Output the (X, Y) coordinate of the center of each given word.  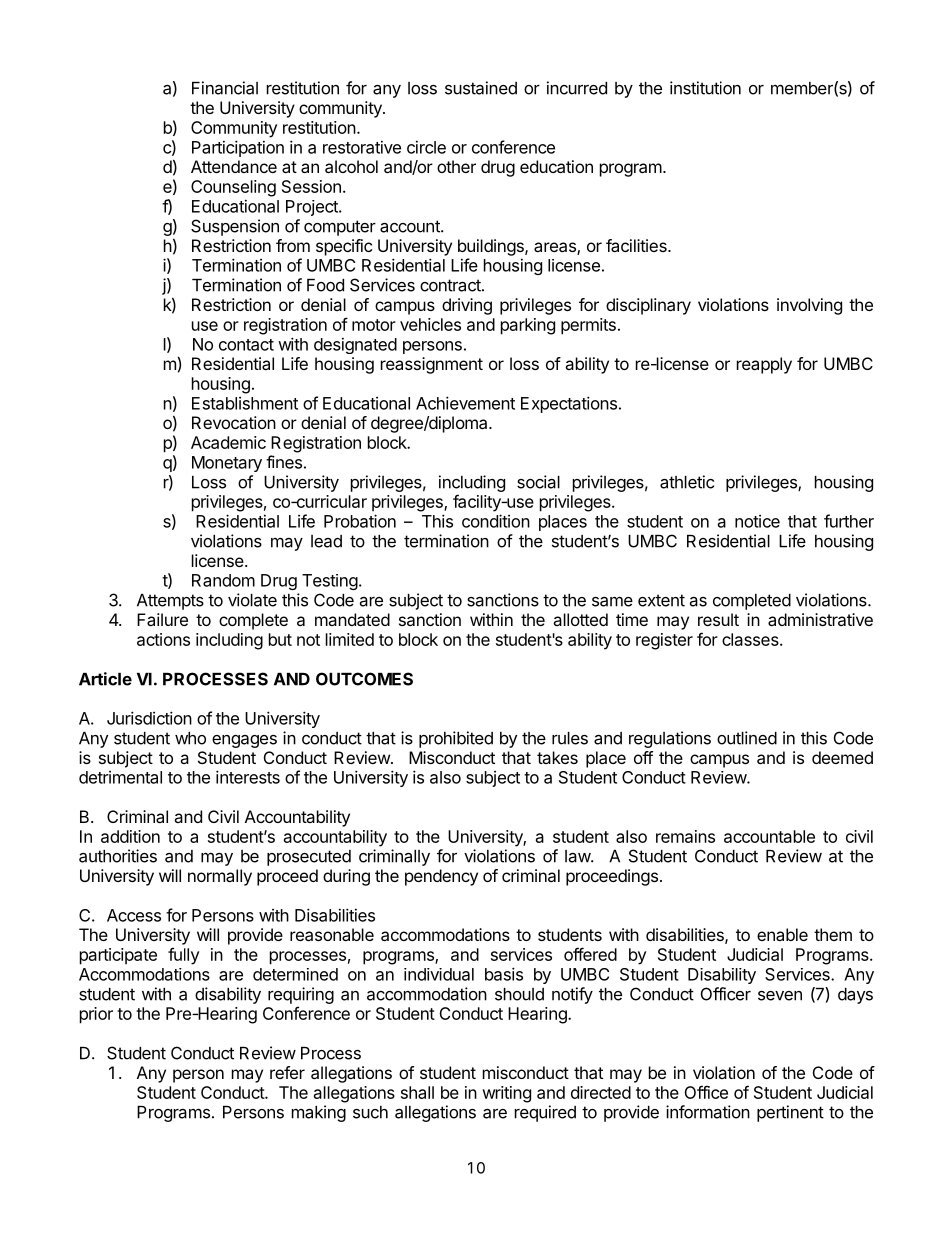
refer (287, 1072)
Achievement (465, 403)
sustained (481, 88)
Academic (228, 442)
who (190, 738)
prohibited (456, 739)
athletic (687, 482)
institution (705, 88)
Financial (225, 88)
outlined (747, 738)
